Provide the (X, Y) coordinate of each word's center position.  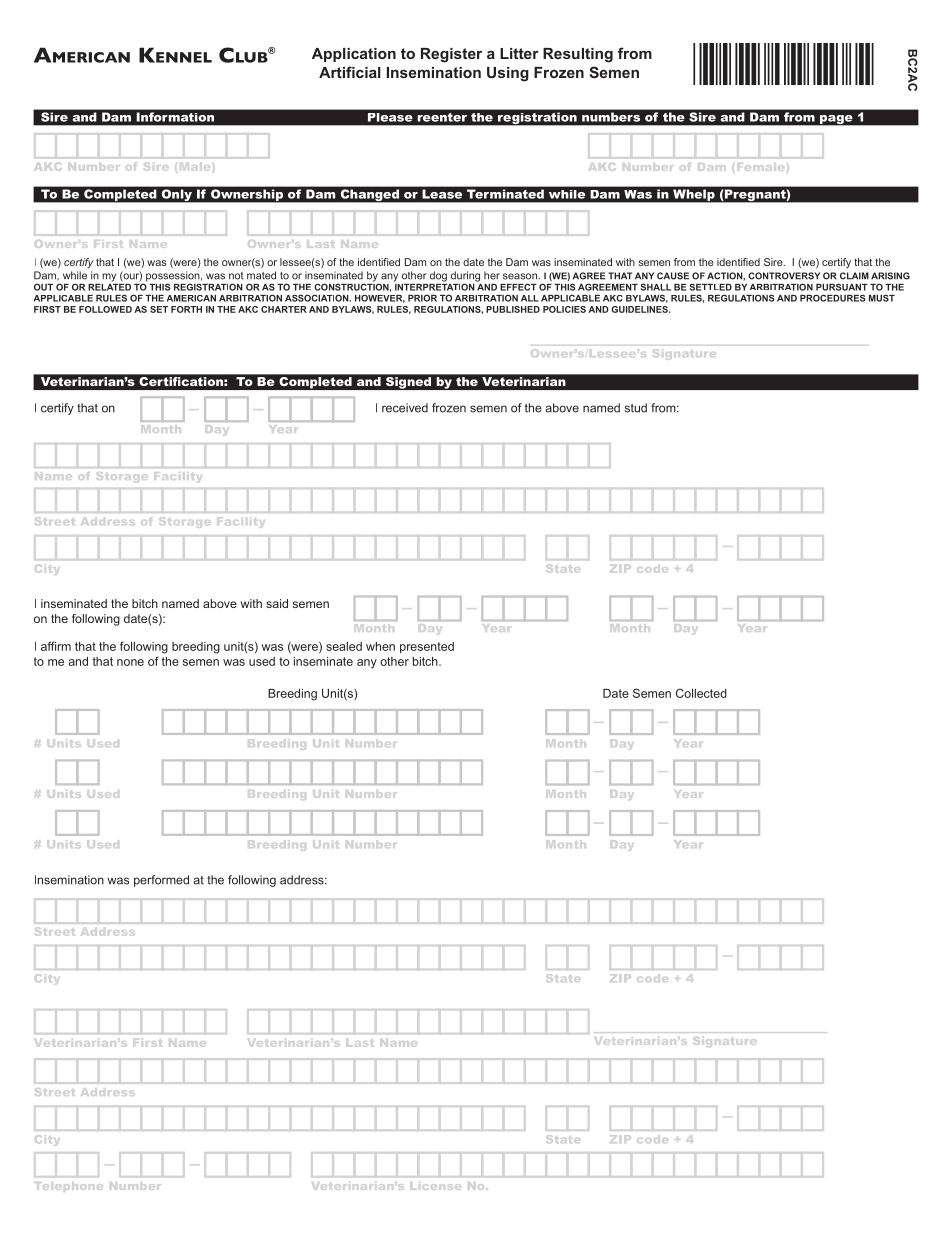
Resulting (578, 55)
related (109, 286)
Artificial (350, 72)
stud (636, 408)
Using (508, 74)
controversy (784, 276)
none (130, 662)
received (405, 408)
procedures (833, 298)
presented (427, 647)
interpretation (434, 286)
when (380, 646)
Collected (701, 693)
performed (161, 881)
